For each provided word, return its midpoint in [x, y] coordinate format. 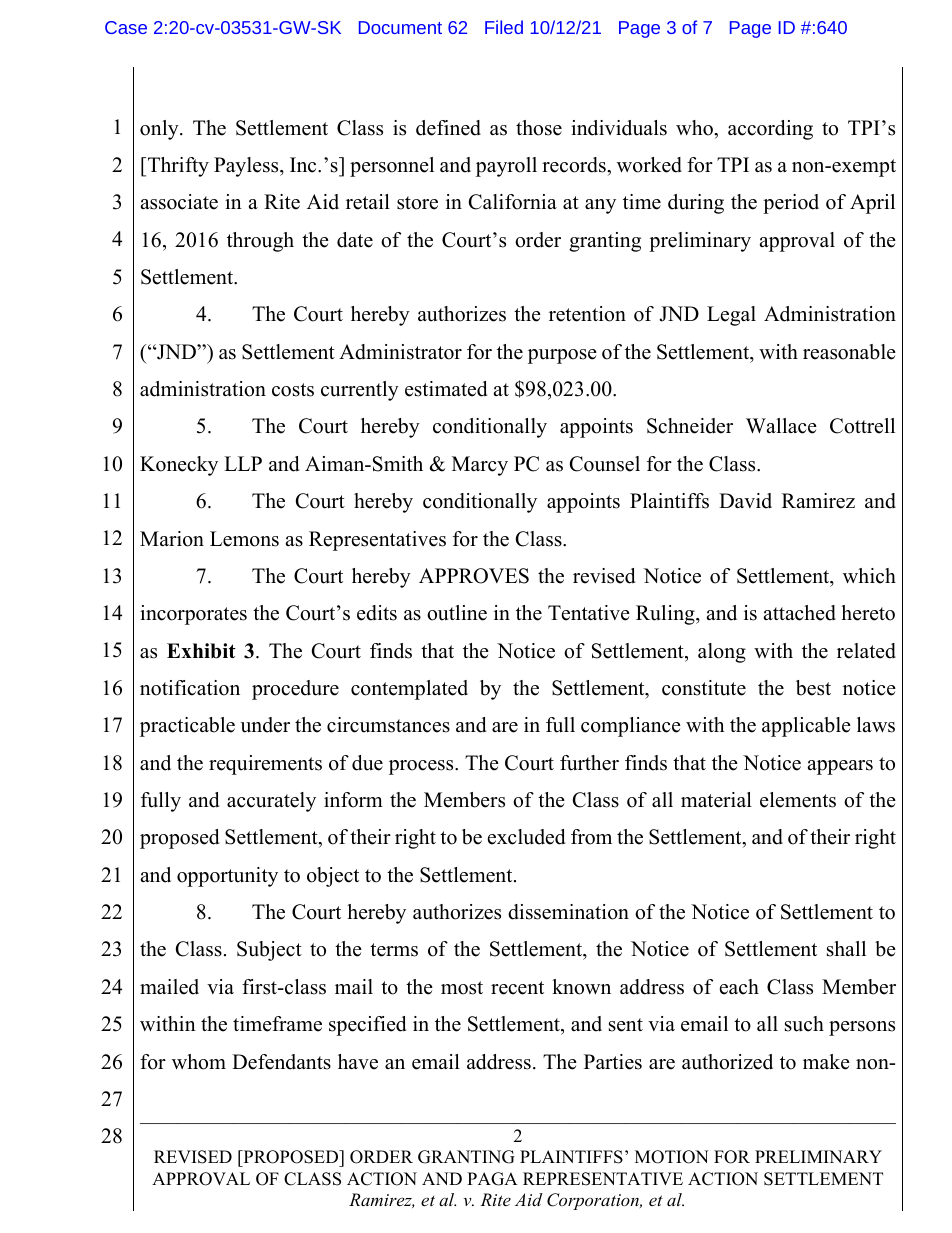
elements [798, 800]
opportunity [227, 877]
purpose [562, 356]
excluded [526, 837]
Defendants [281, 1062]
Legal [731, 316]
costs [293, 390]
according [770, 130]
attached [799, 613]
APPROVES [474, 576]
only [160, 130]
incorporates [193, 615]
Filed [504, 27]
